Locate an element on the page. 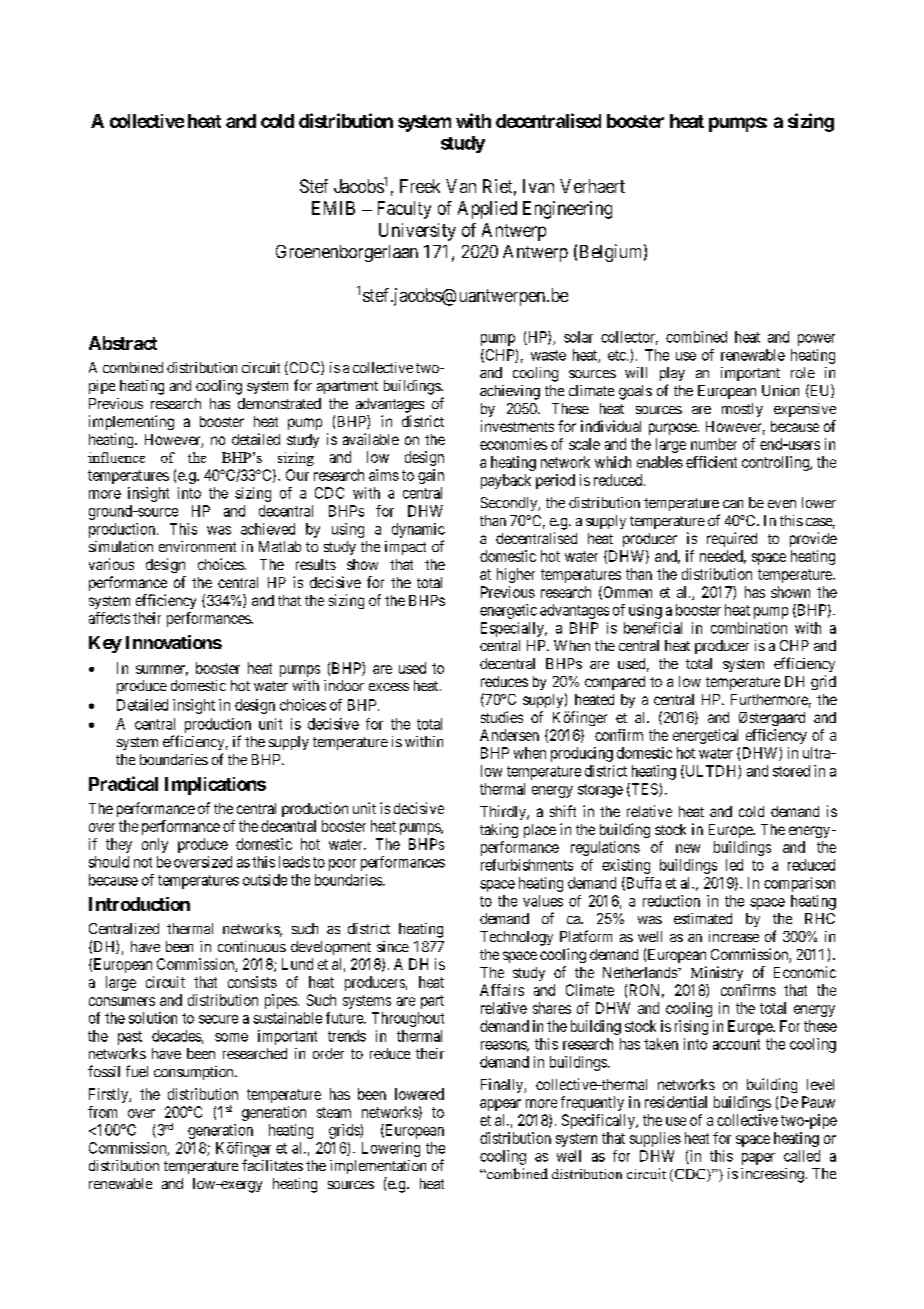 This page has height=1309, width=924. Engineering is located at coordinates (567, 210).
